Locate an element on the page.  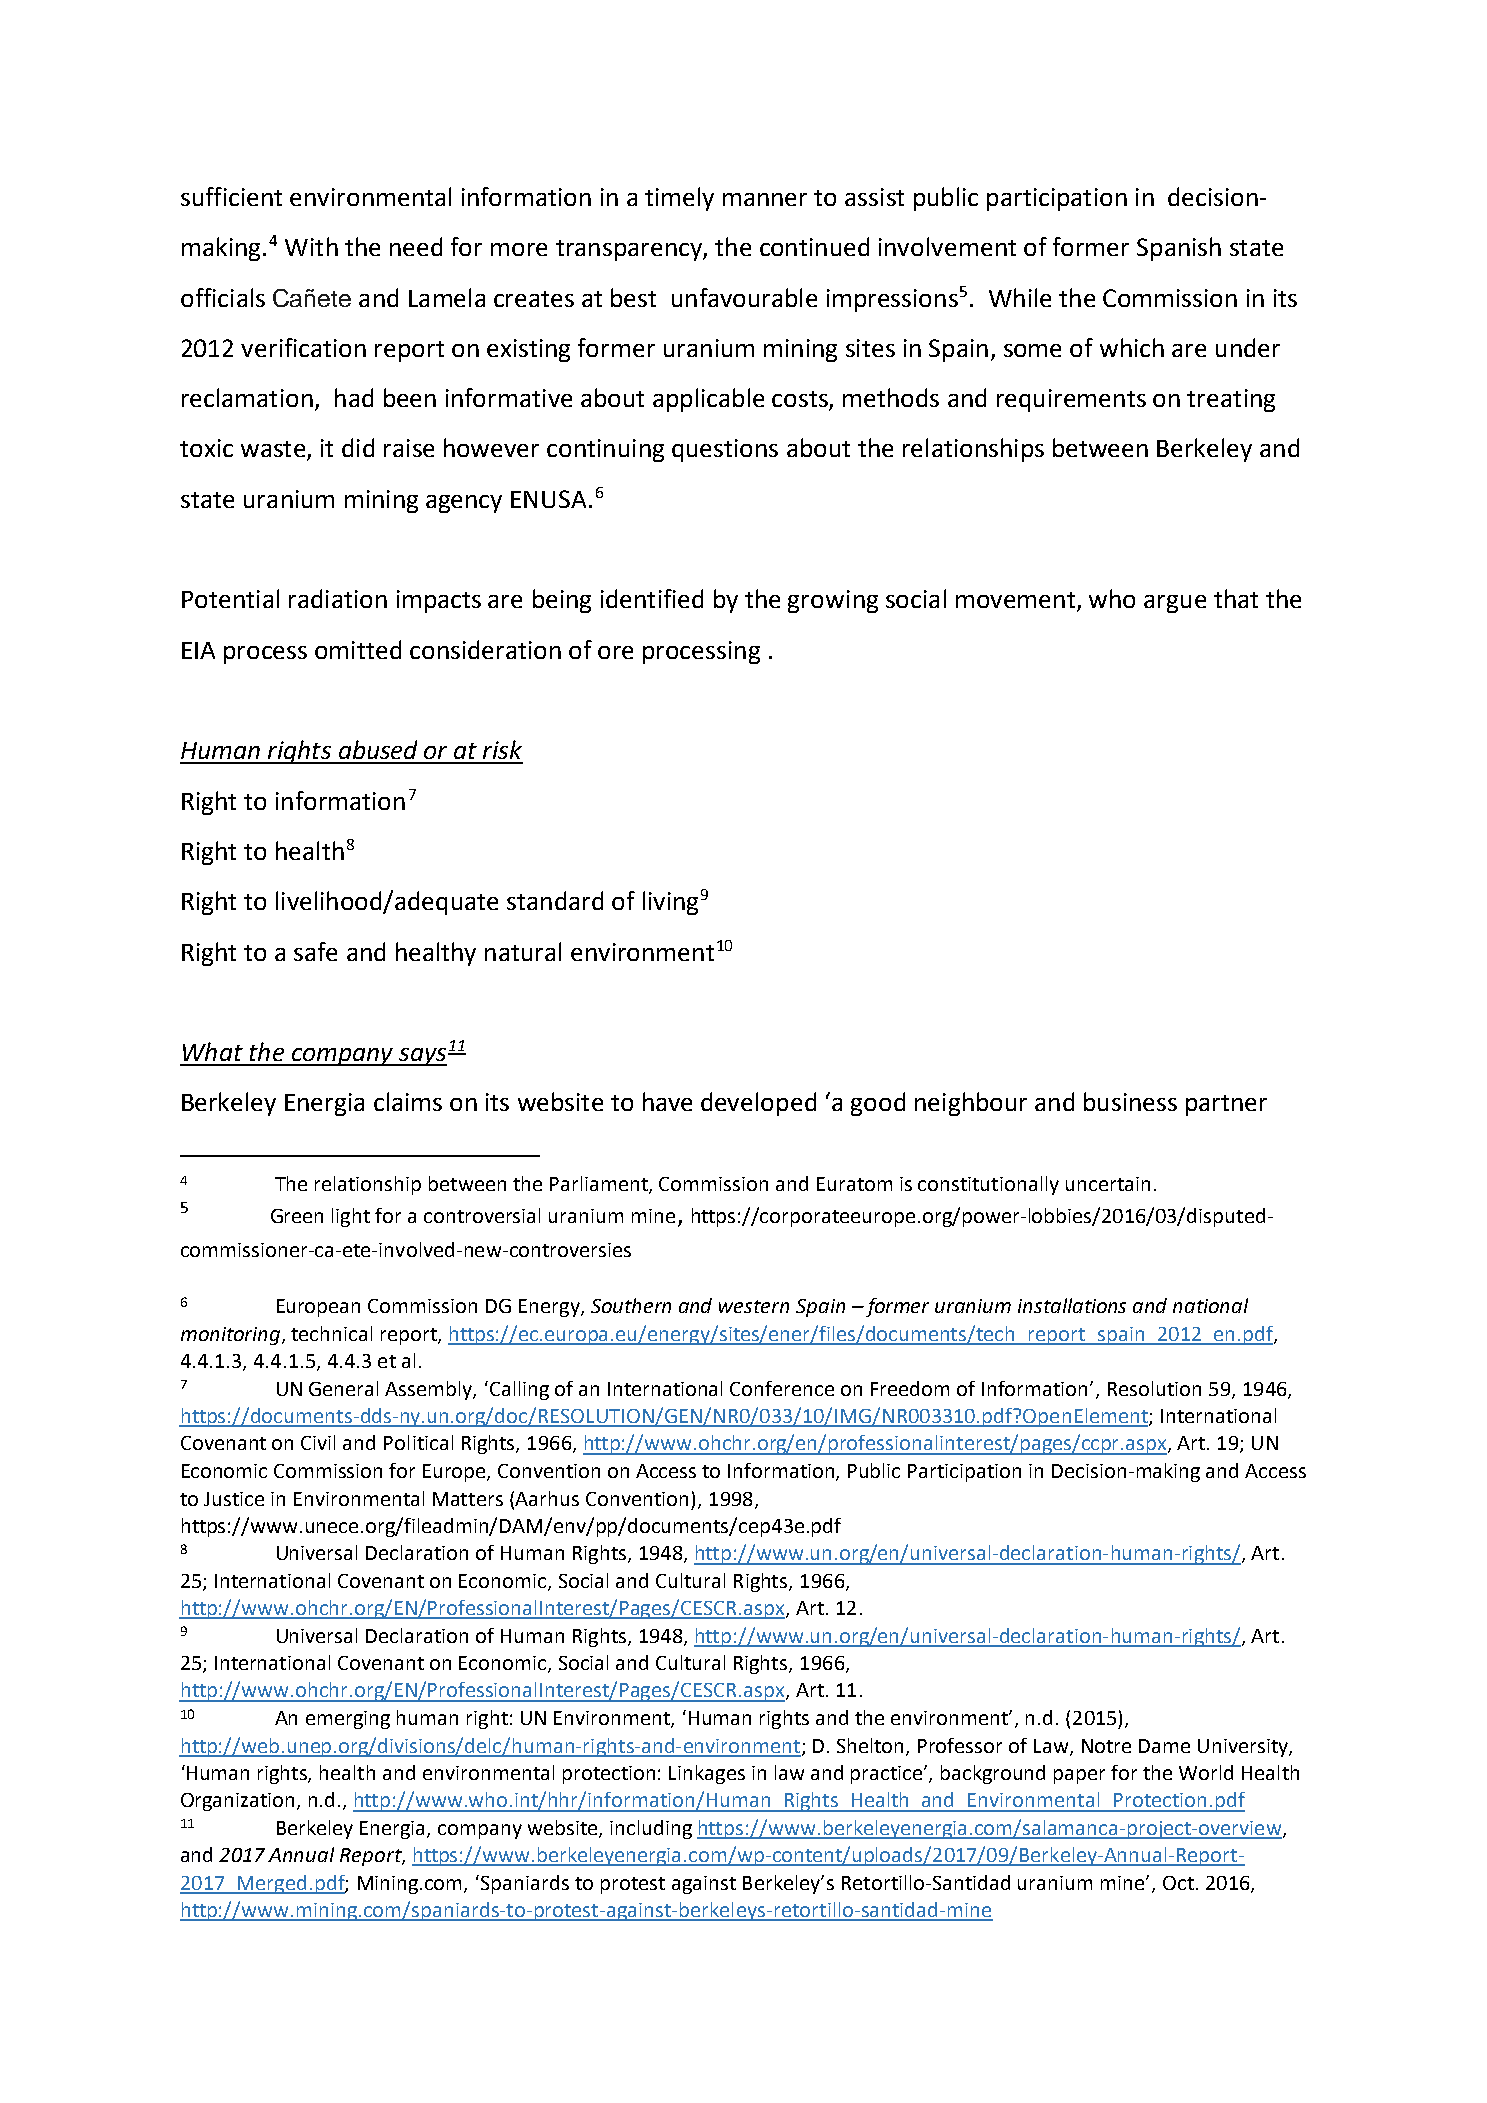
Civil is located at coordinates (318, 1442).
